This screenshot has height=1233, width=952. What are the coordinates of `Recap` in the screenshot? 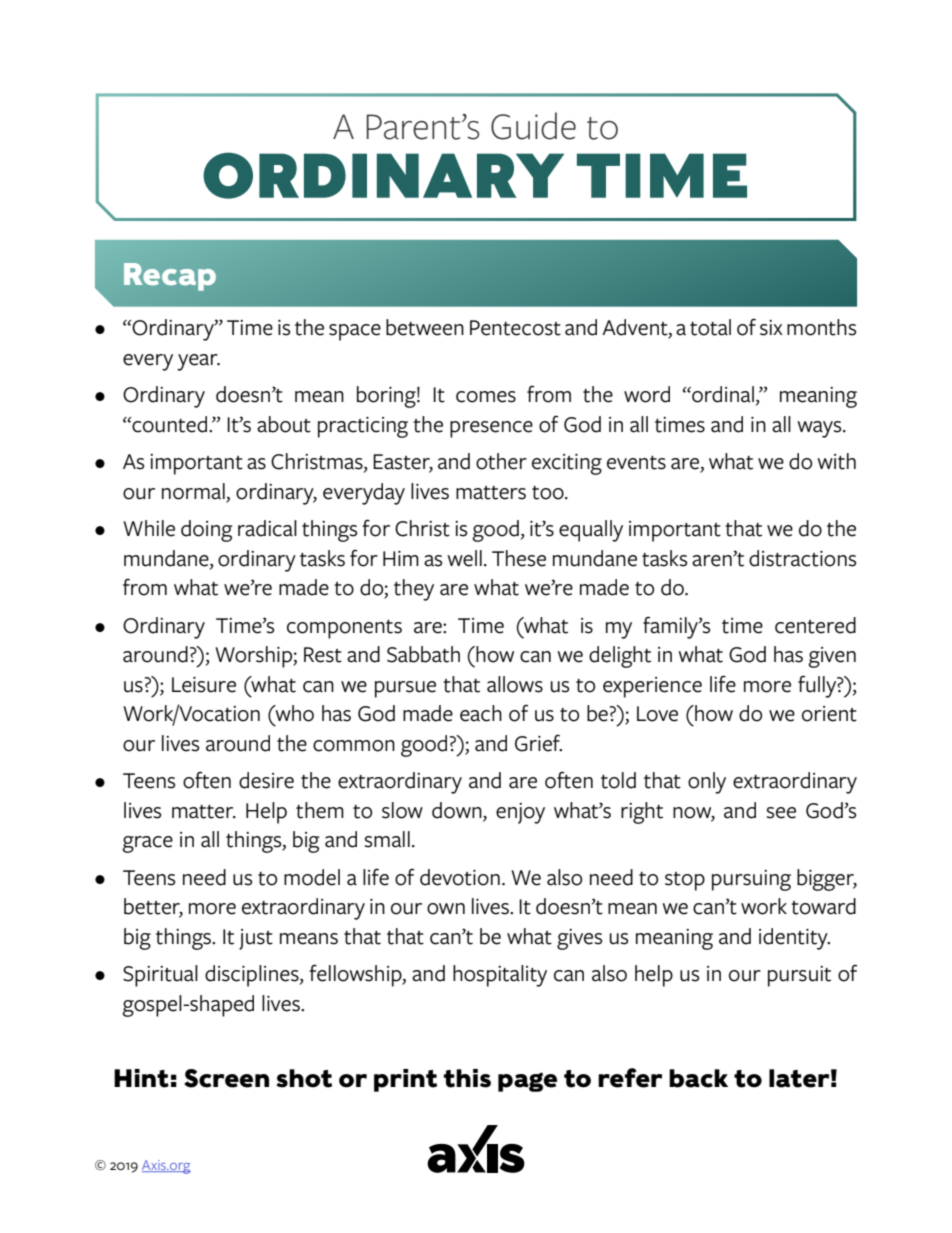 It's located at (170, 277).
